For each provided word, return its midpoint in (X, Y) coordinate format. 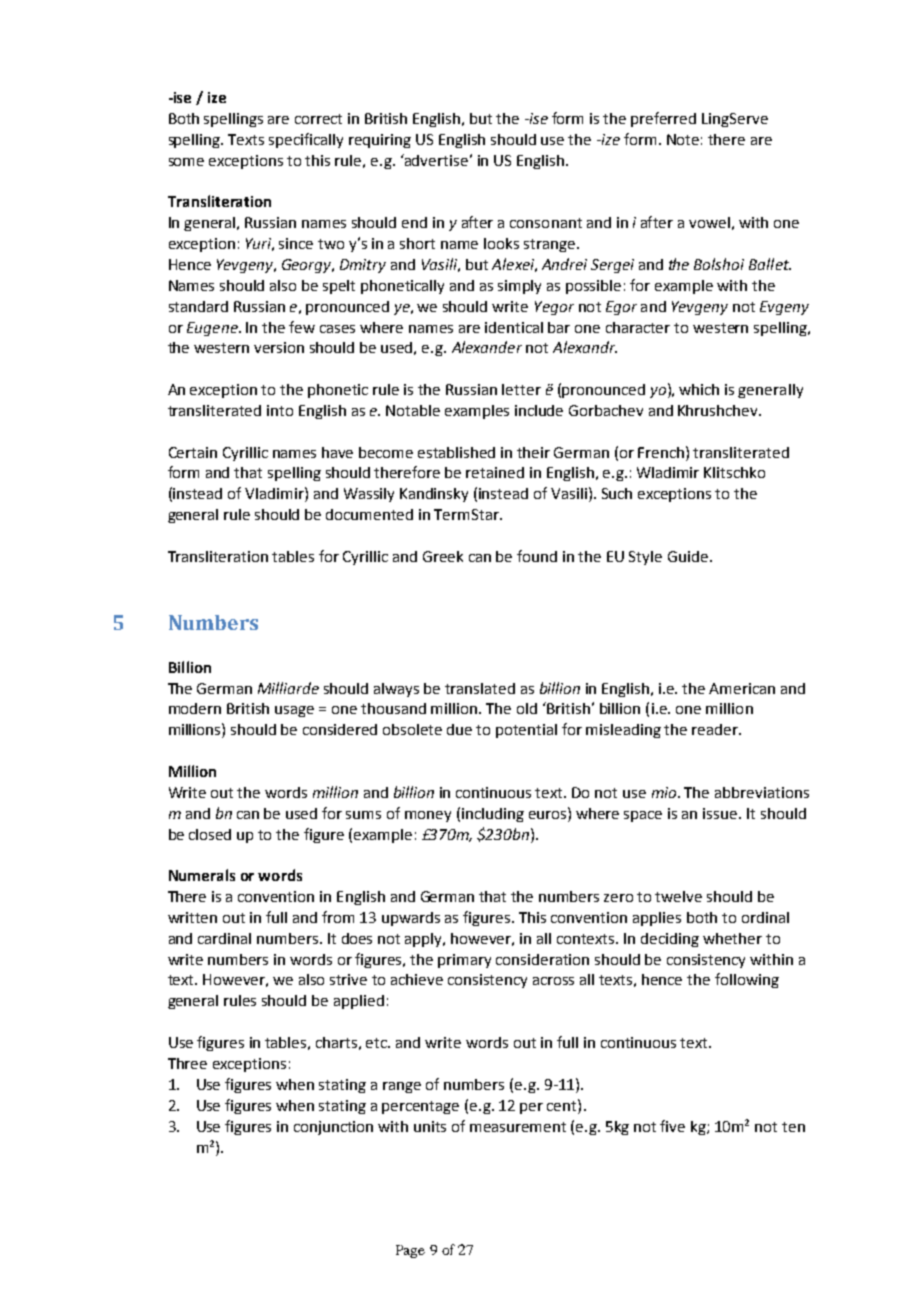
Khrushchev (719, 410)
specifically (306, 140)
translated (480, 688)
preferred (663, 119)
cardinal (224, 938)
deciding (670, 940)
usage (294, 711)
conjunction (333, 1128)
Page (410, 1251)
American (742, 688)
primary (464, 961)
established (456, 452)
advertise (435, 160)
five (672, 1126)
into (280, 410)
